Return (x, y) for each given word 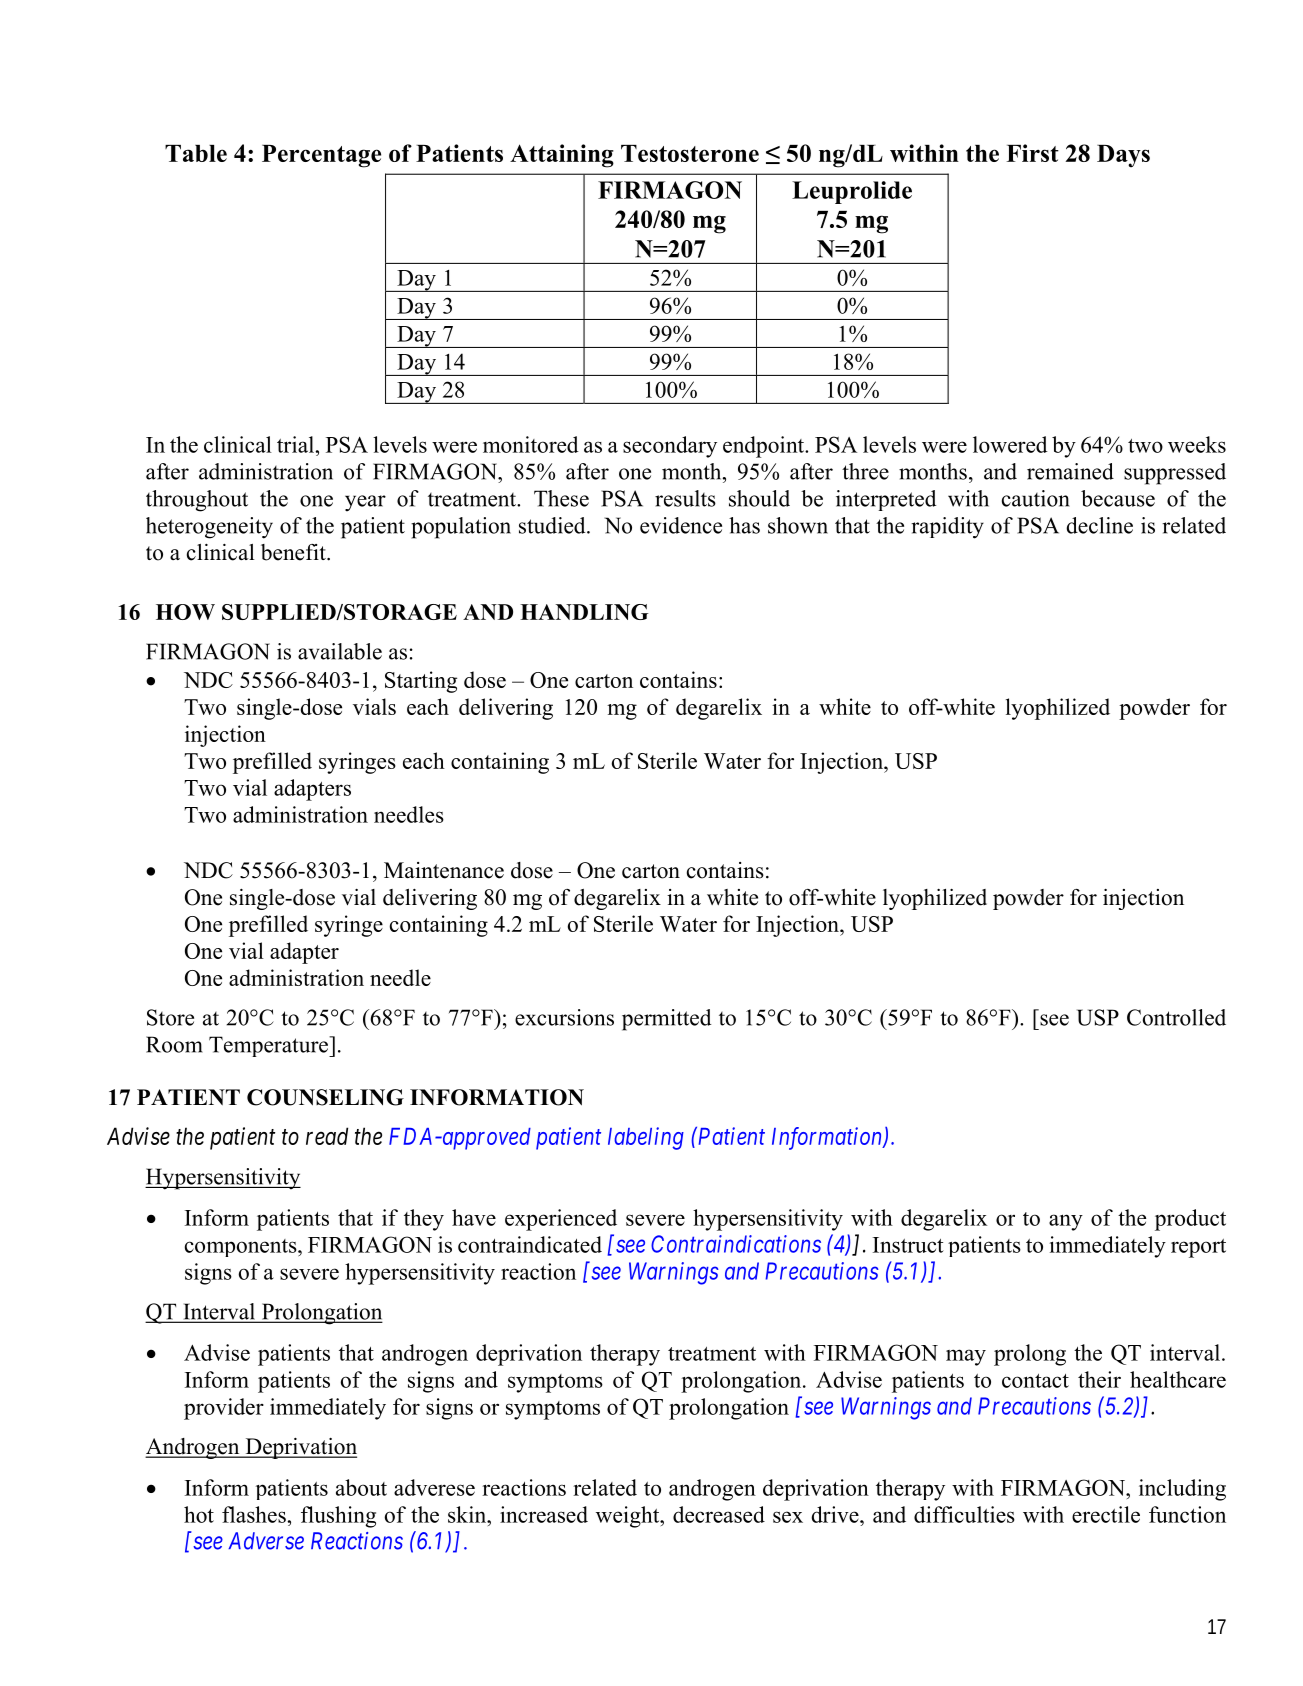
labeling (646, 1138)
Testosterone (690, 153)
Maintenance (444, 870)
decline (1099, 525)
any (1066, 1222)
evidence (681, 525)
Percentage (321, 156)
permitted (666, 1020)
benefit (294, 552)
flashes (255, 1514)
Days (1123, 156)
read (327, 1136)
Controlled (1176, 1017)
